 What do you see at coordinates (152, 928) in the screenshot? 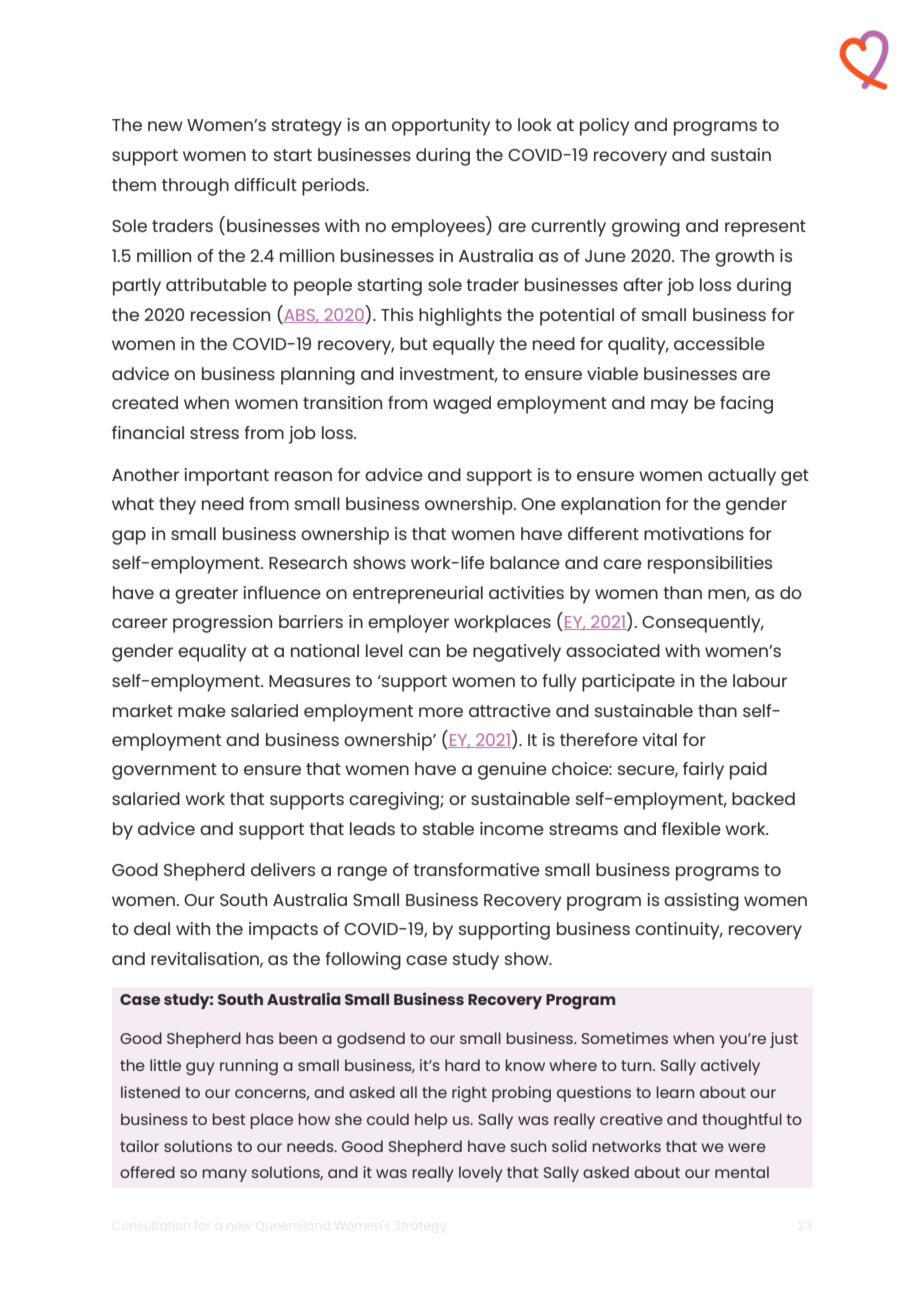
I see `deal` at bounding box center [152, 928].
